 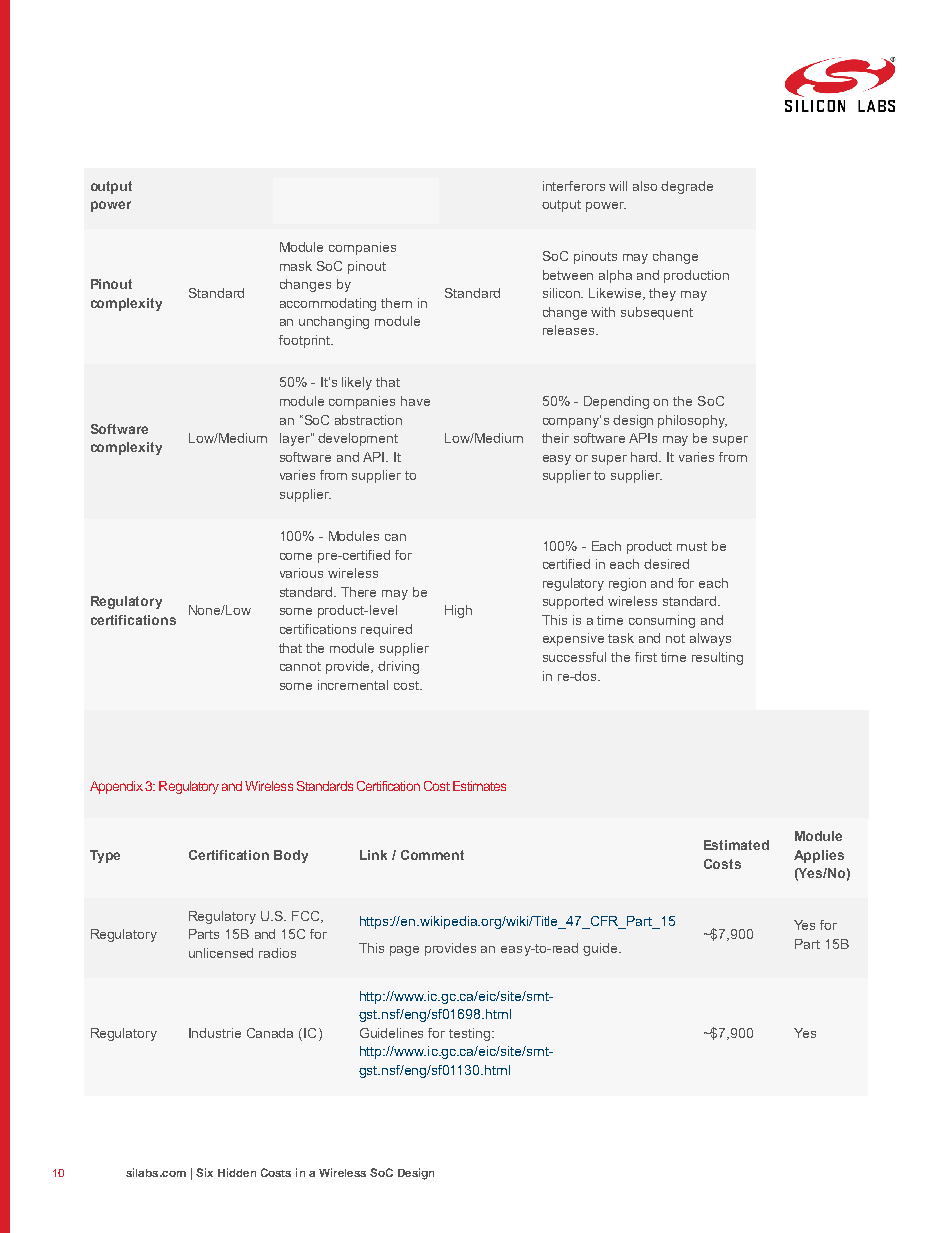 I want to click on driving, so click(x=398, y=667).
